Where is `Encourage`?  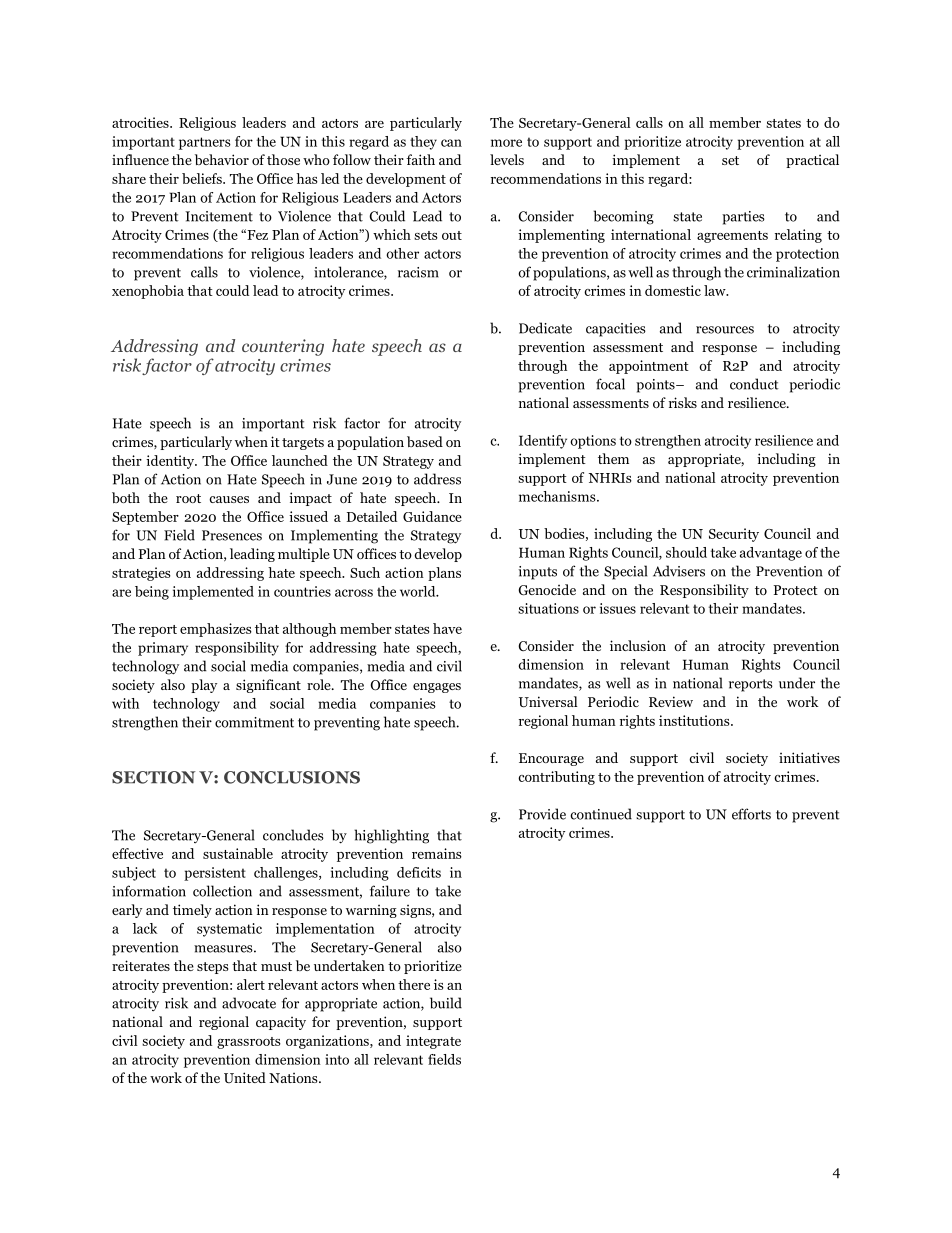
Encourage is located at coordinates (551, 759).
